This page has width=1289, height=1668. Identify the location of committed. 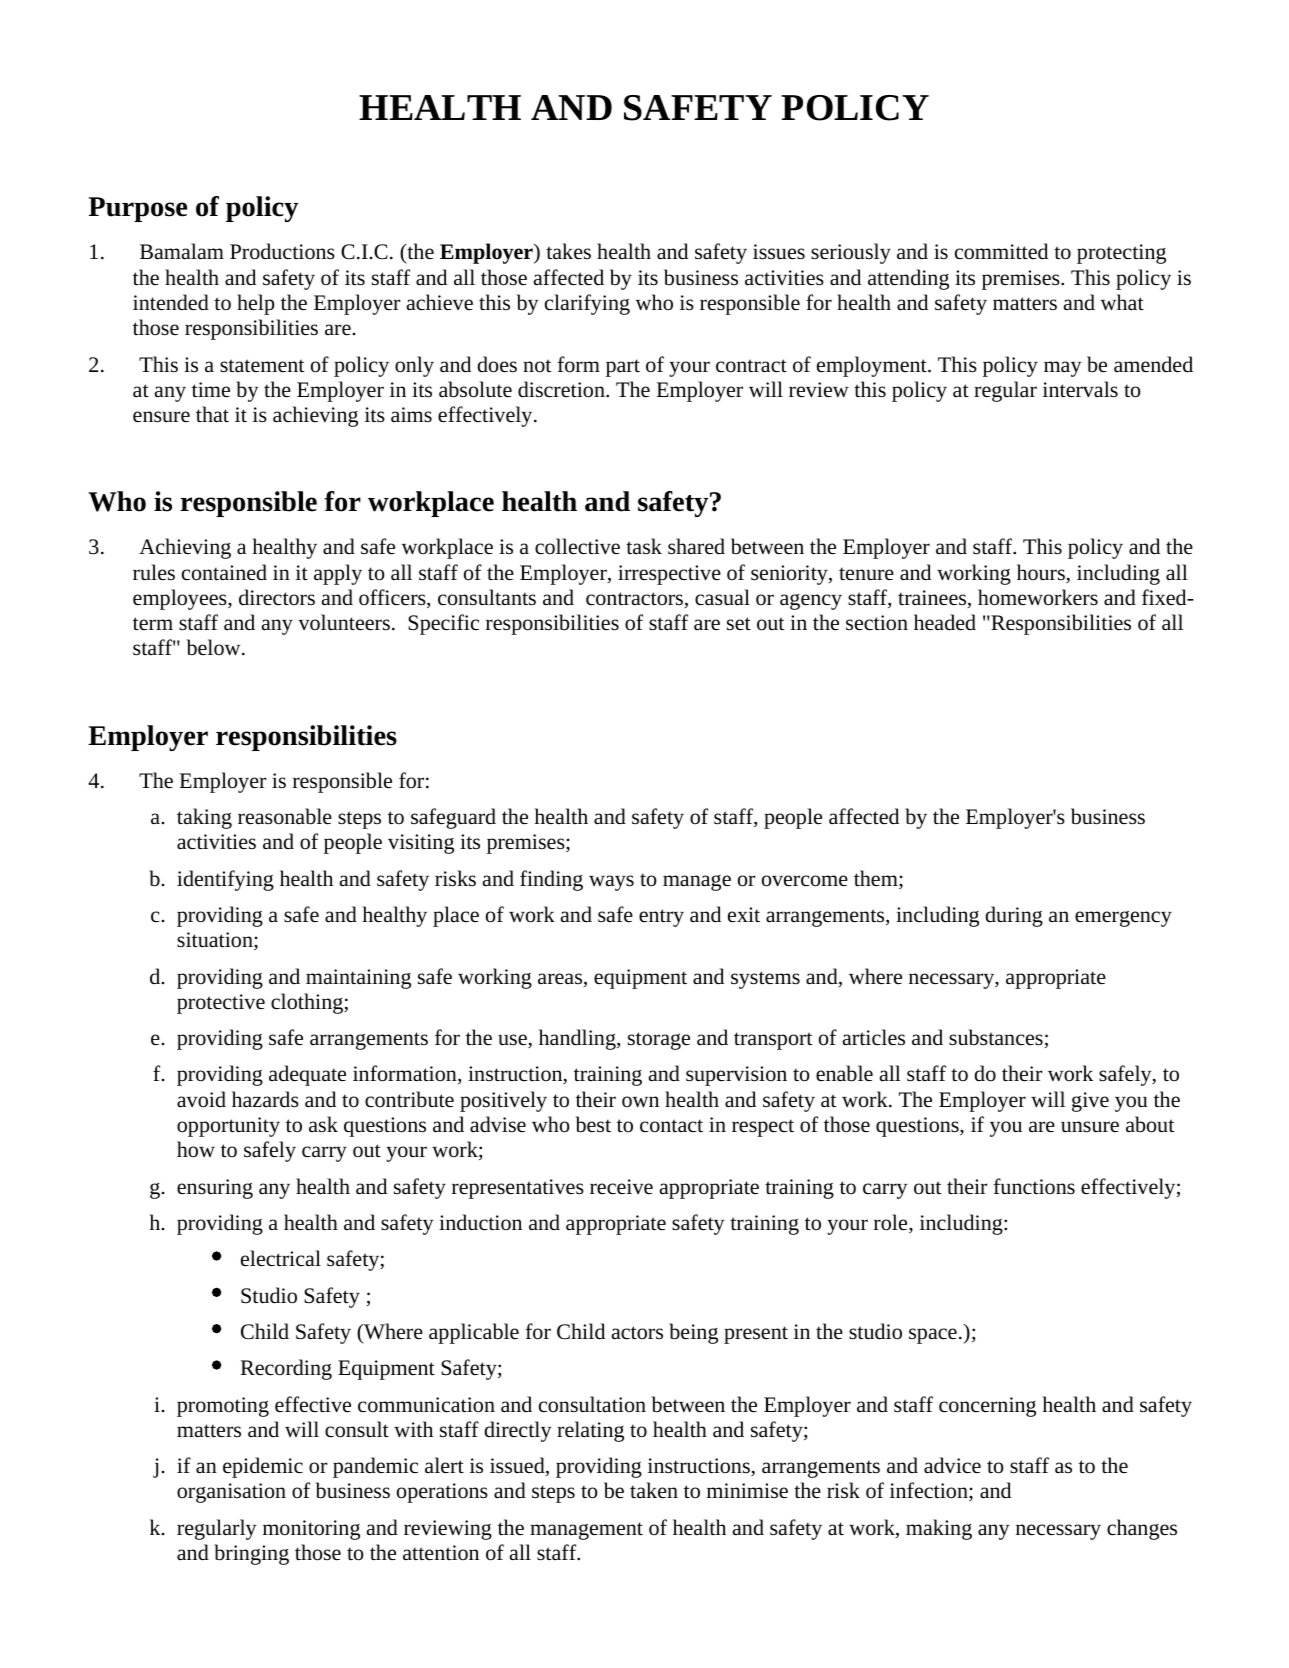
(1001, 251).
